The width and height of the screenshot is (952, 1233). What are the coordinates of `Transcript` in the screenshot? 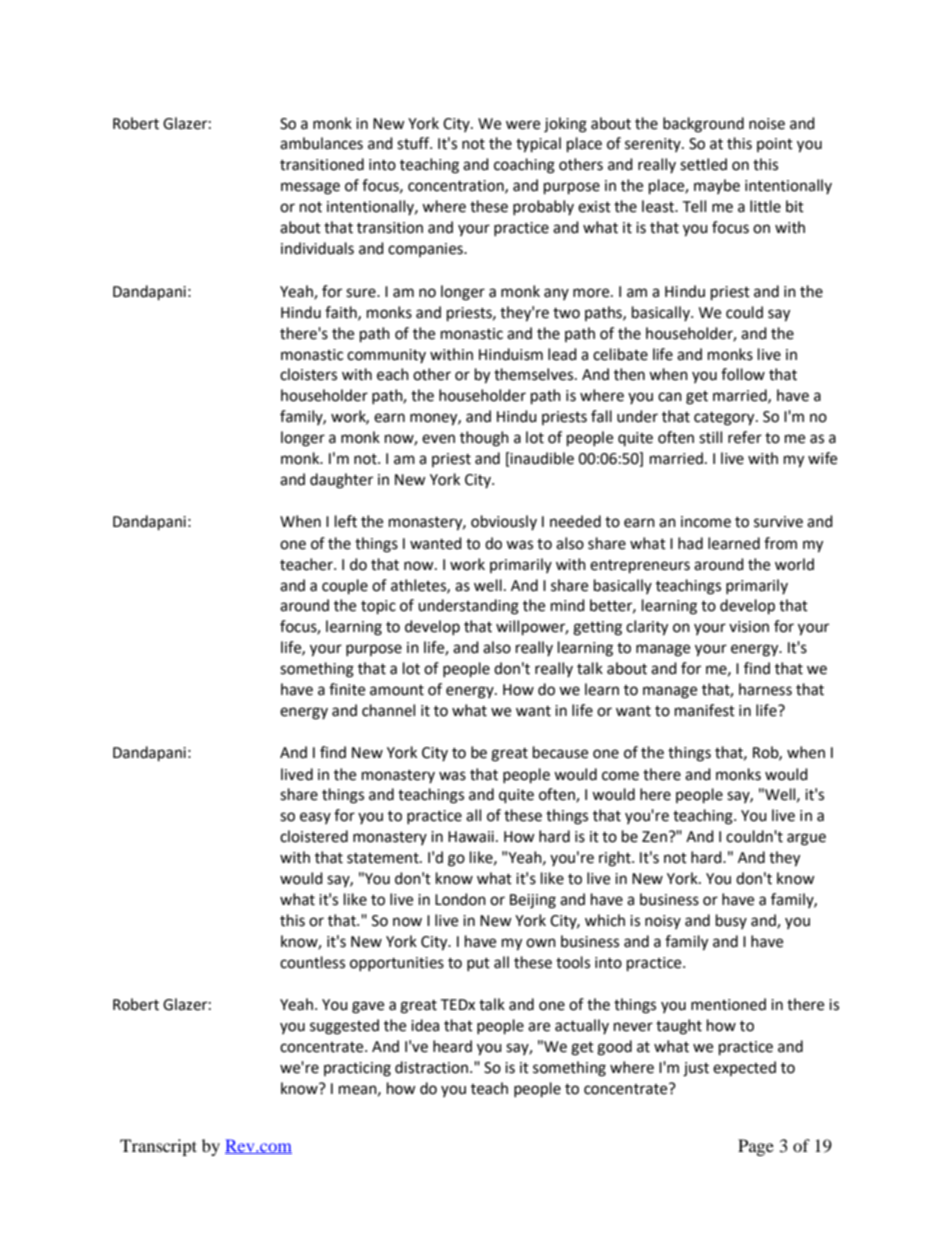 It's located at (158, 1147).
